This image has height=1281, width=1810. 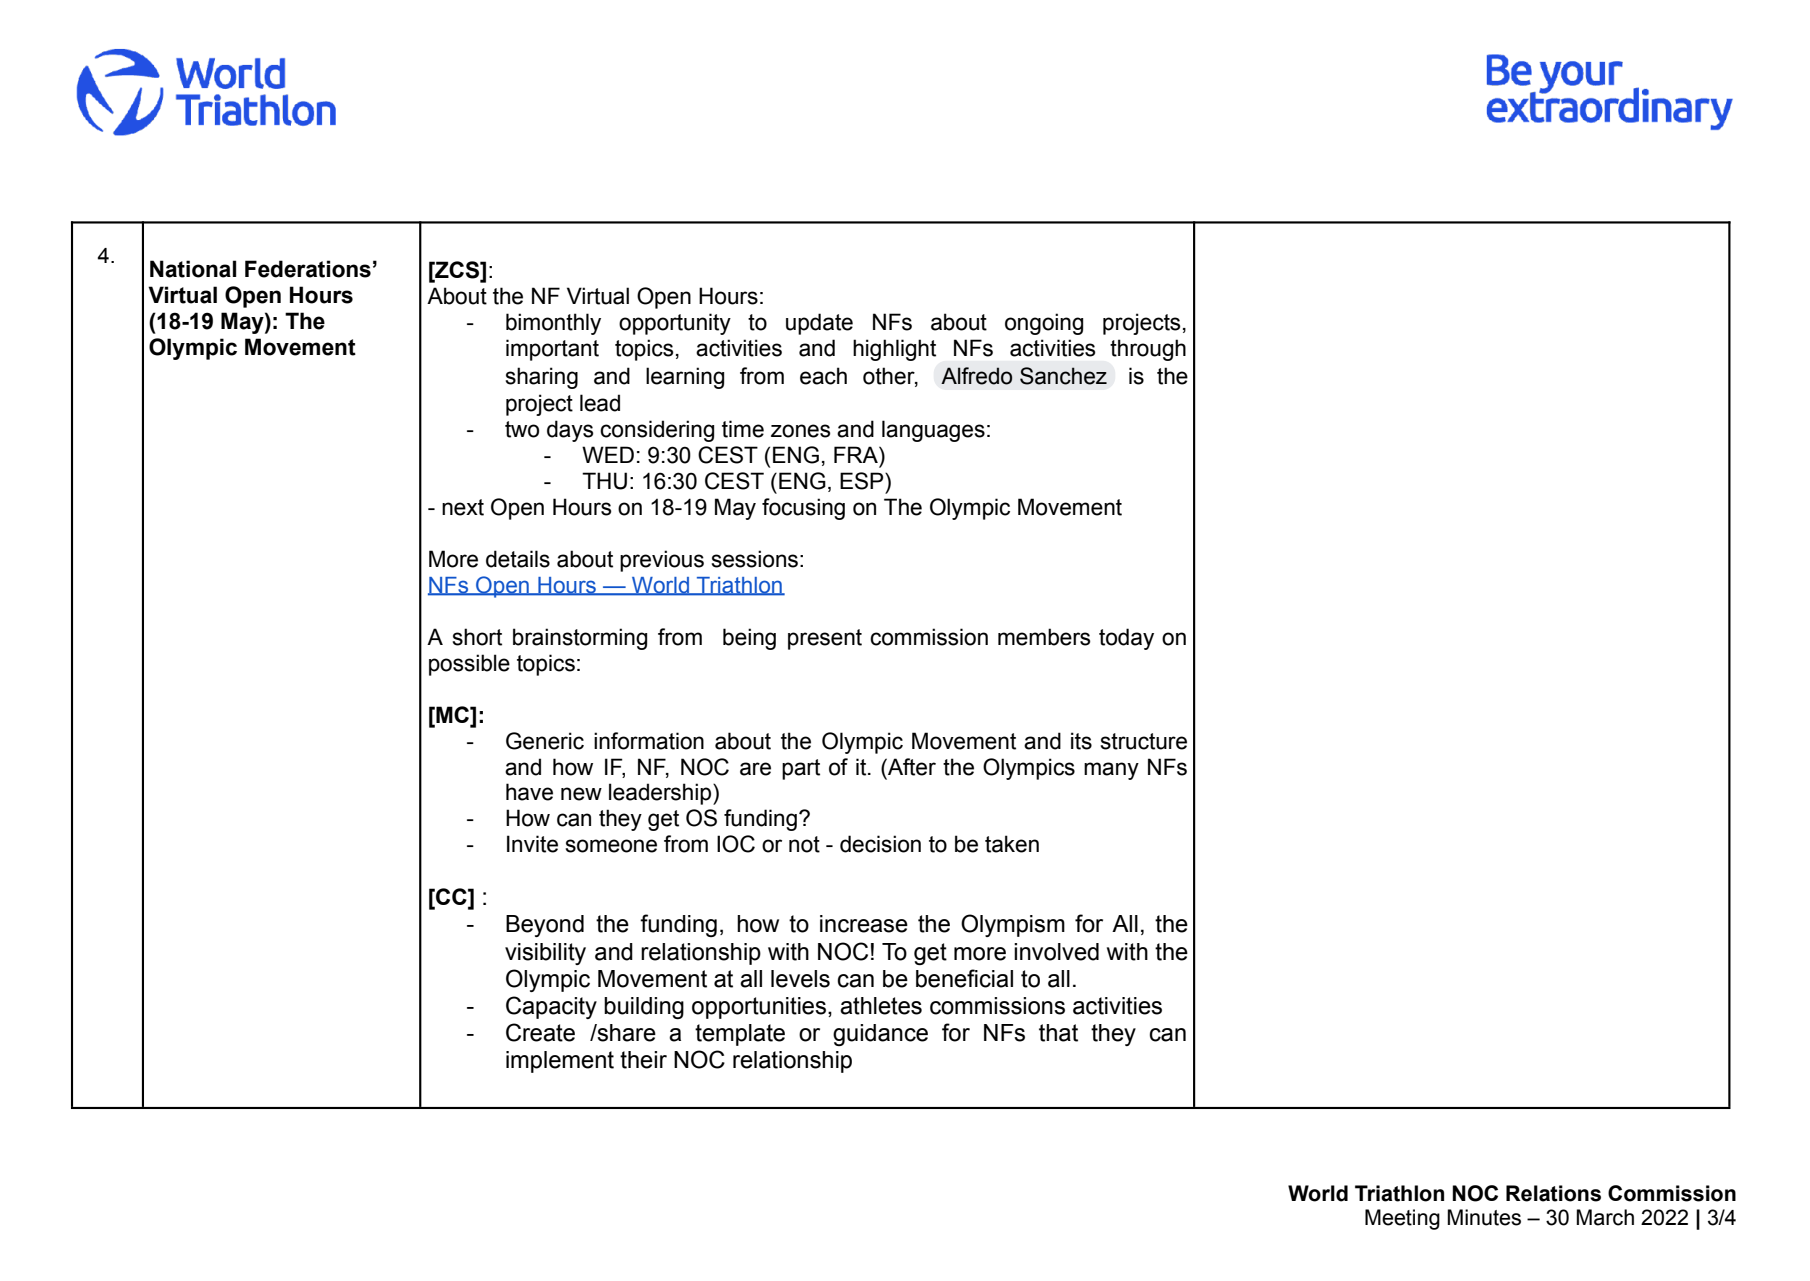 I want to click on guidance, so click(x=880, y=1035).
